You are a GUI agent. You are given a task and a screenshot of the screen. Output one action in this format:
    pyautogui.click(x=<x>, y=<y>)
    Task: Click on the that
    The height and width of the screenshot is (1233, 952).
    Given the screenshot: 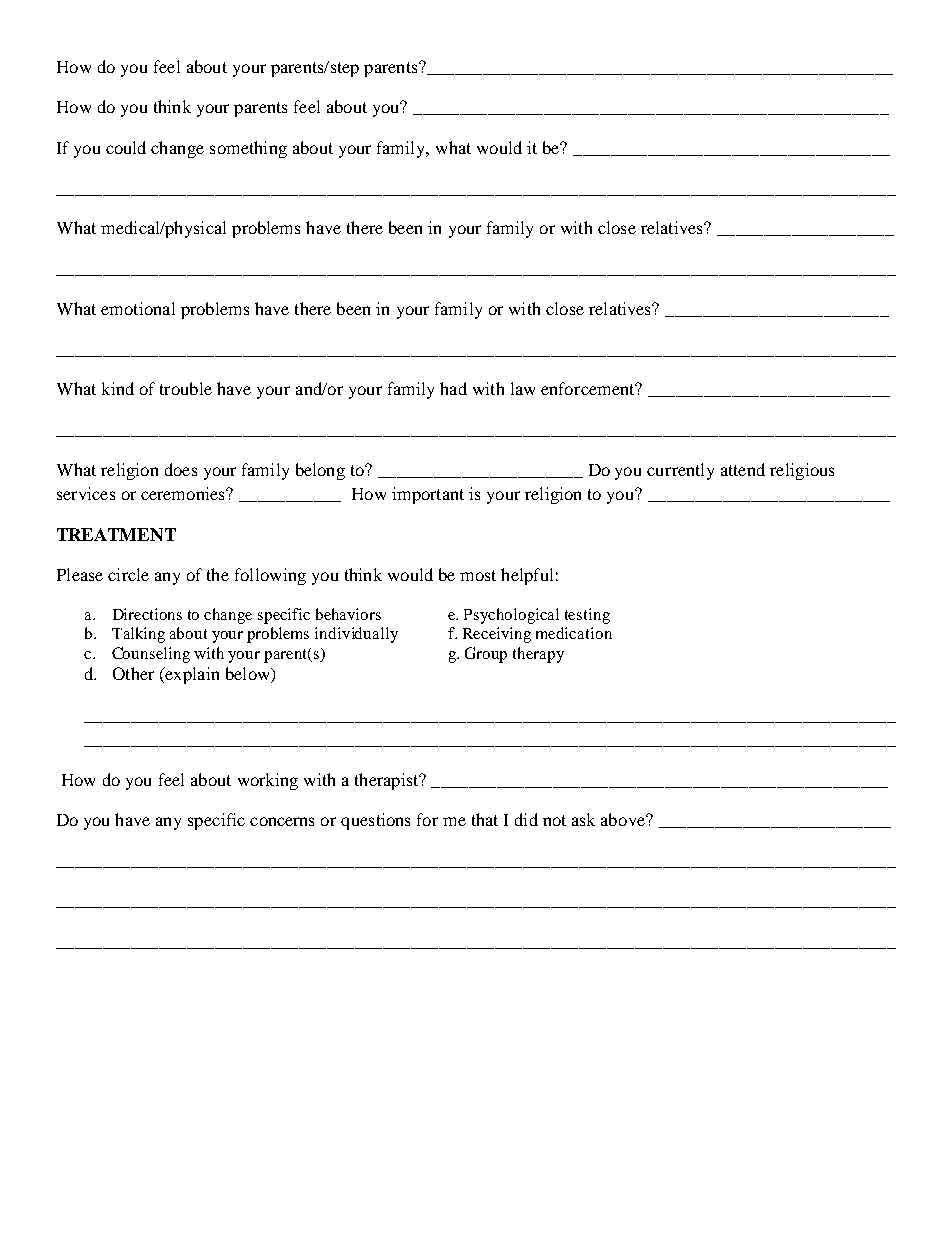 What is the action you would take?
    pyautogui.click(x=485, y=819)
